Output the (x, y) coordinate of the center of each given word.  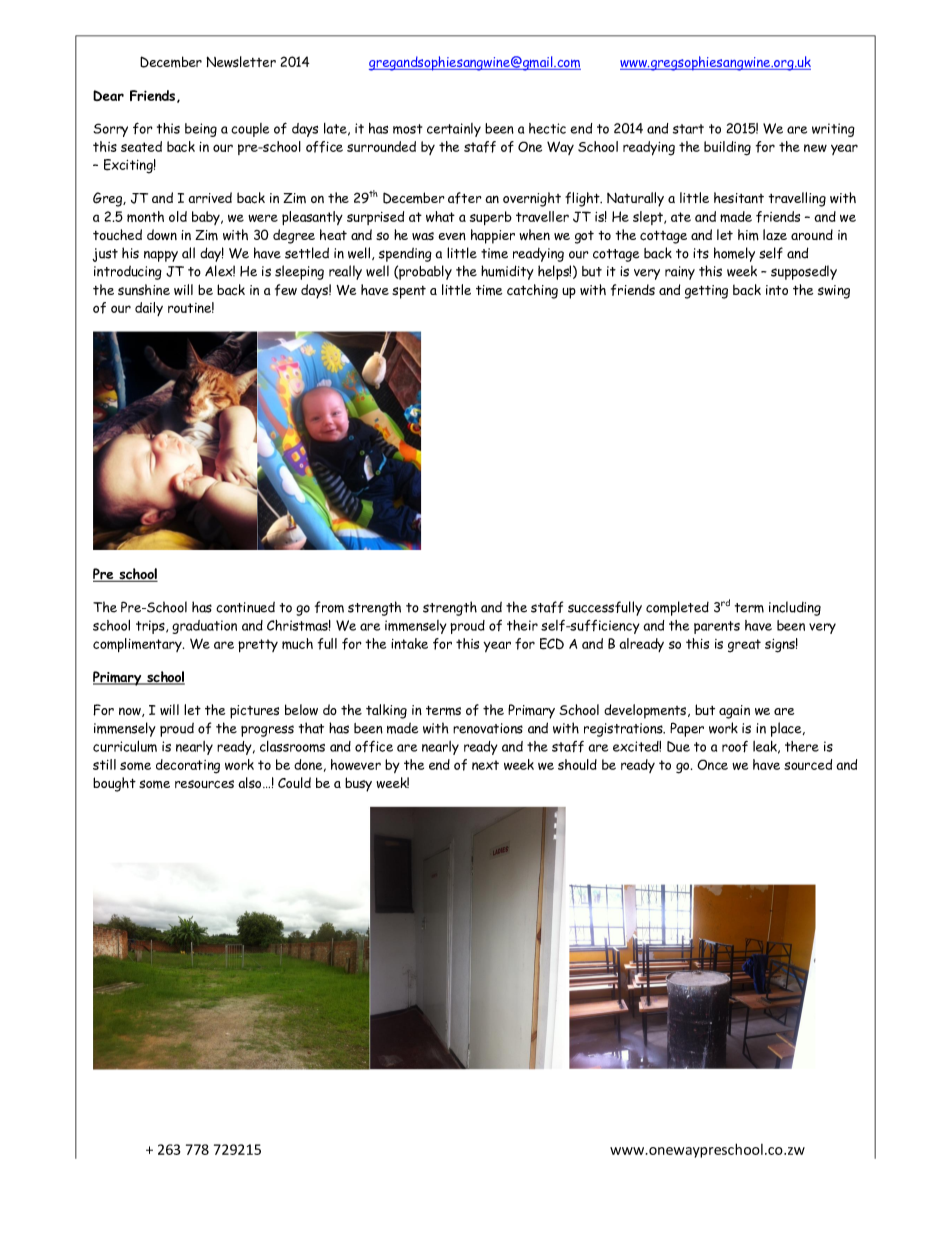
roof (735, 747)
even (452, 236)
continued (245, 607)
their (522, 625)
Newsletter (241, 62)
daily (149, 309)
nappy (161, 256)
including (795, 608)
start (688, 129)
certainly (454, 130)
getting (706, 292)
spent (409, 292)
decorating (188, 766)
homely (734, 254)
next (485, 765)
